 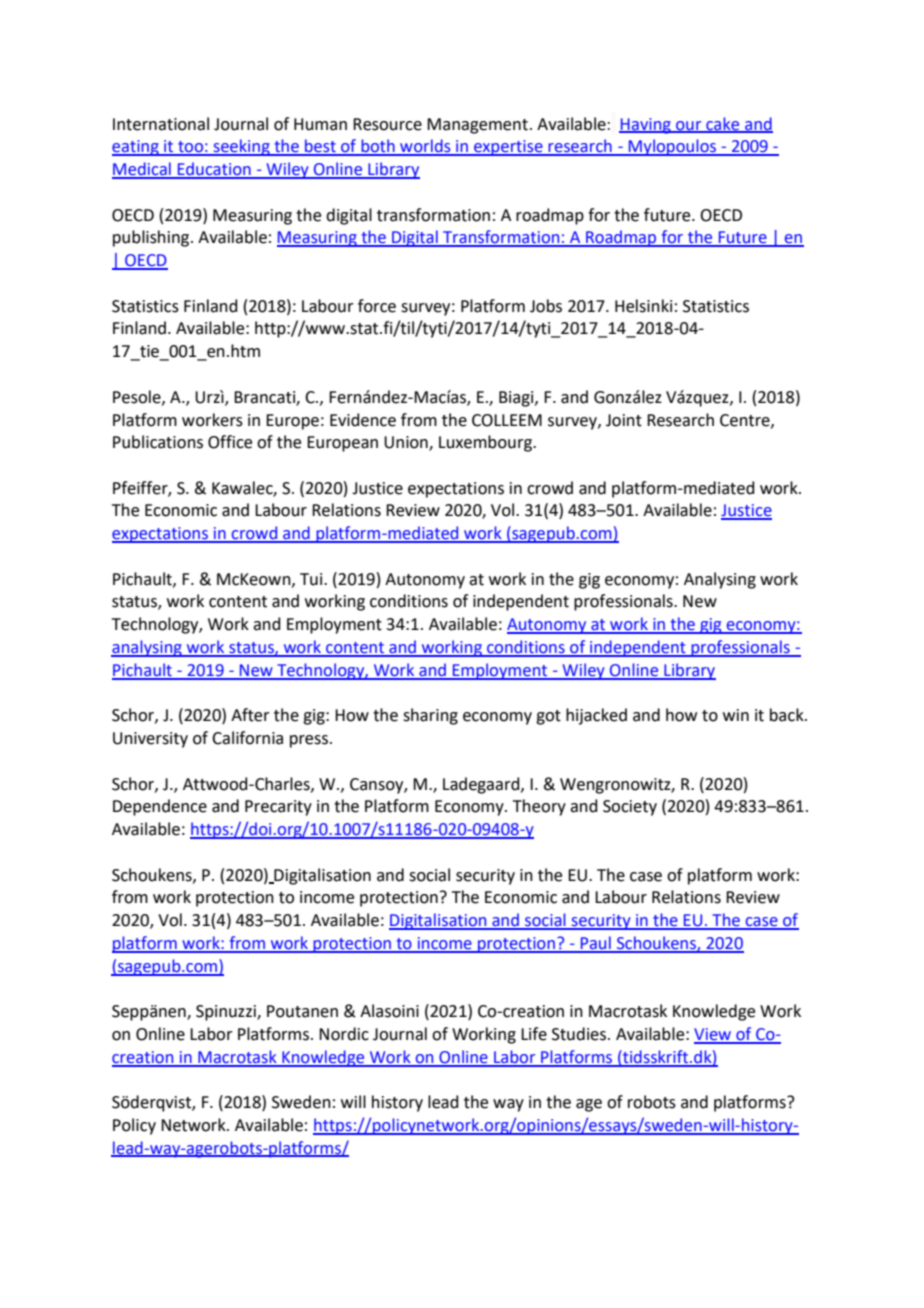 I want to click on worlds, so click(x=425, y=147).
